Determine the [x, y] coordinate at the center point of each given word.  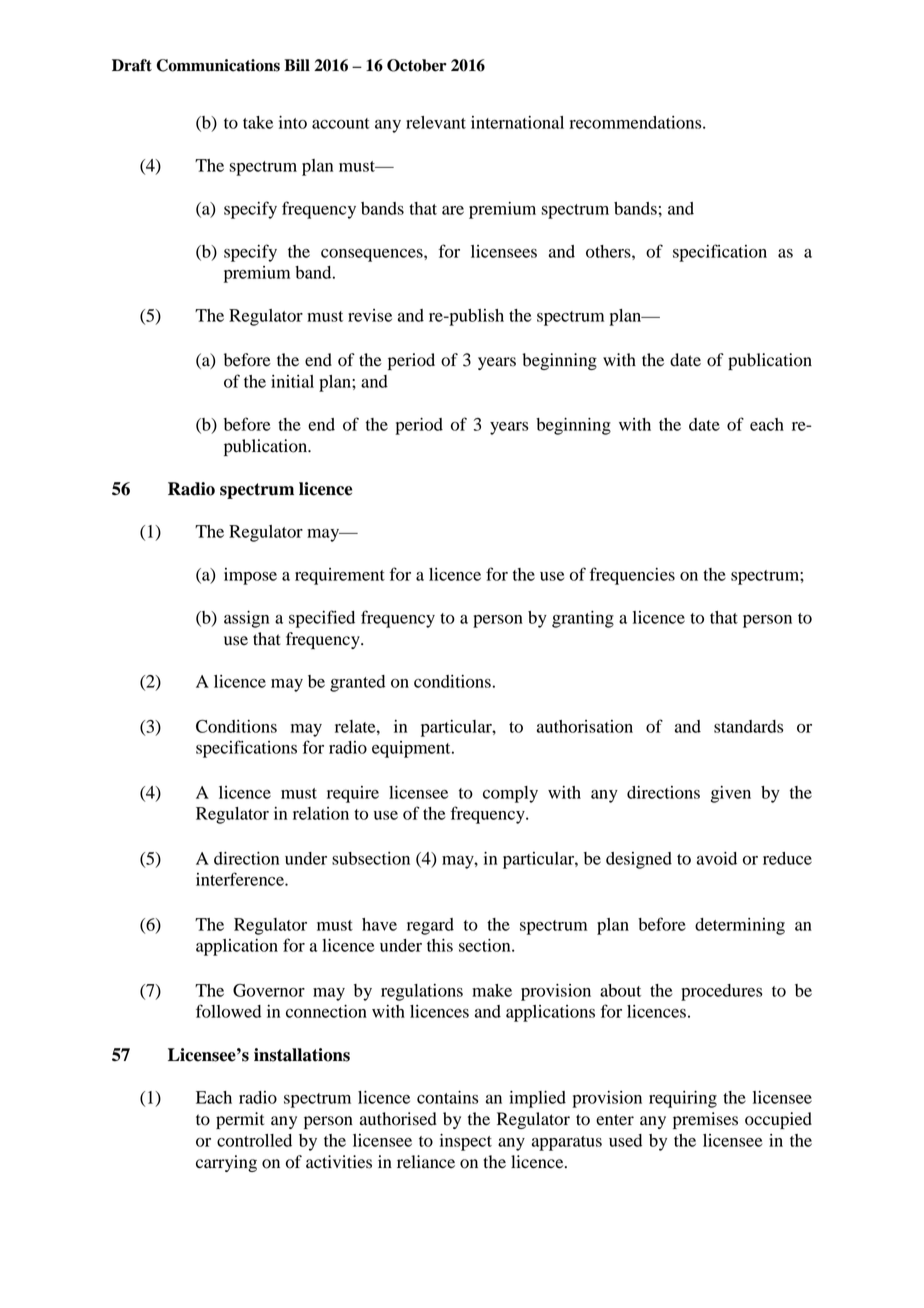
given [731, 794]
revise [370, 315]
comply [510, 794]
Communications [218, 65]
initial [292, 381]
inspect [466, 1142]
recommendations [637, 122]
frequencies [632, 576]
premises [705, 1120]
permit [240, 1120]
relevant [436, 122]
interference [241, 879]
